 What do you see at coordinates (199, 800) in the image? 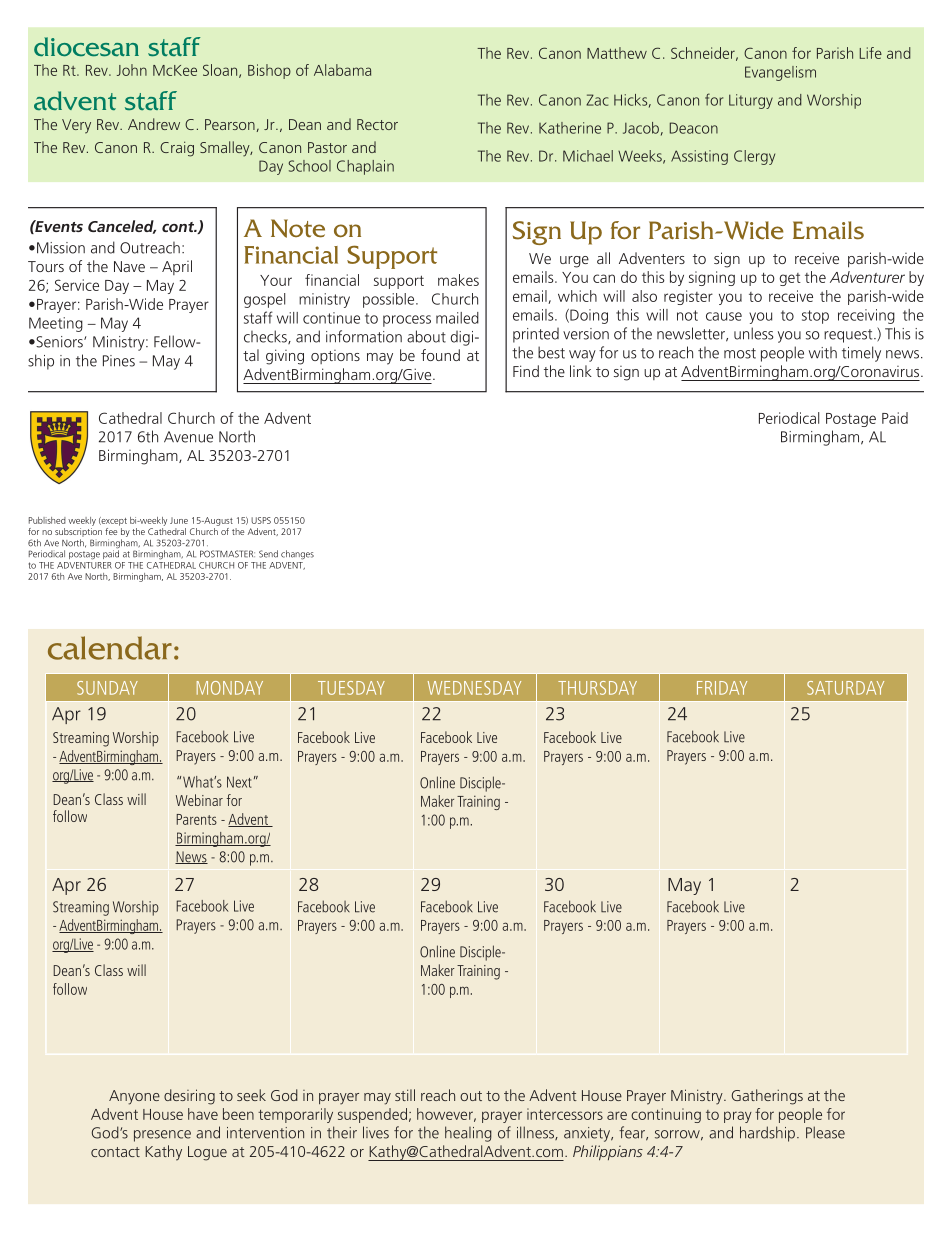
I see `Webinar` at bounding box center [199, 800].
